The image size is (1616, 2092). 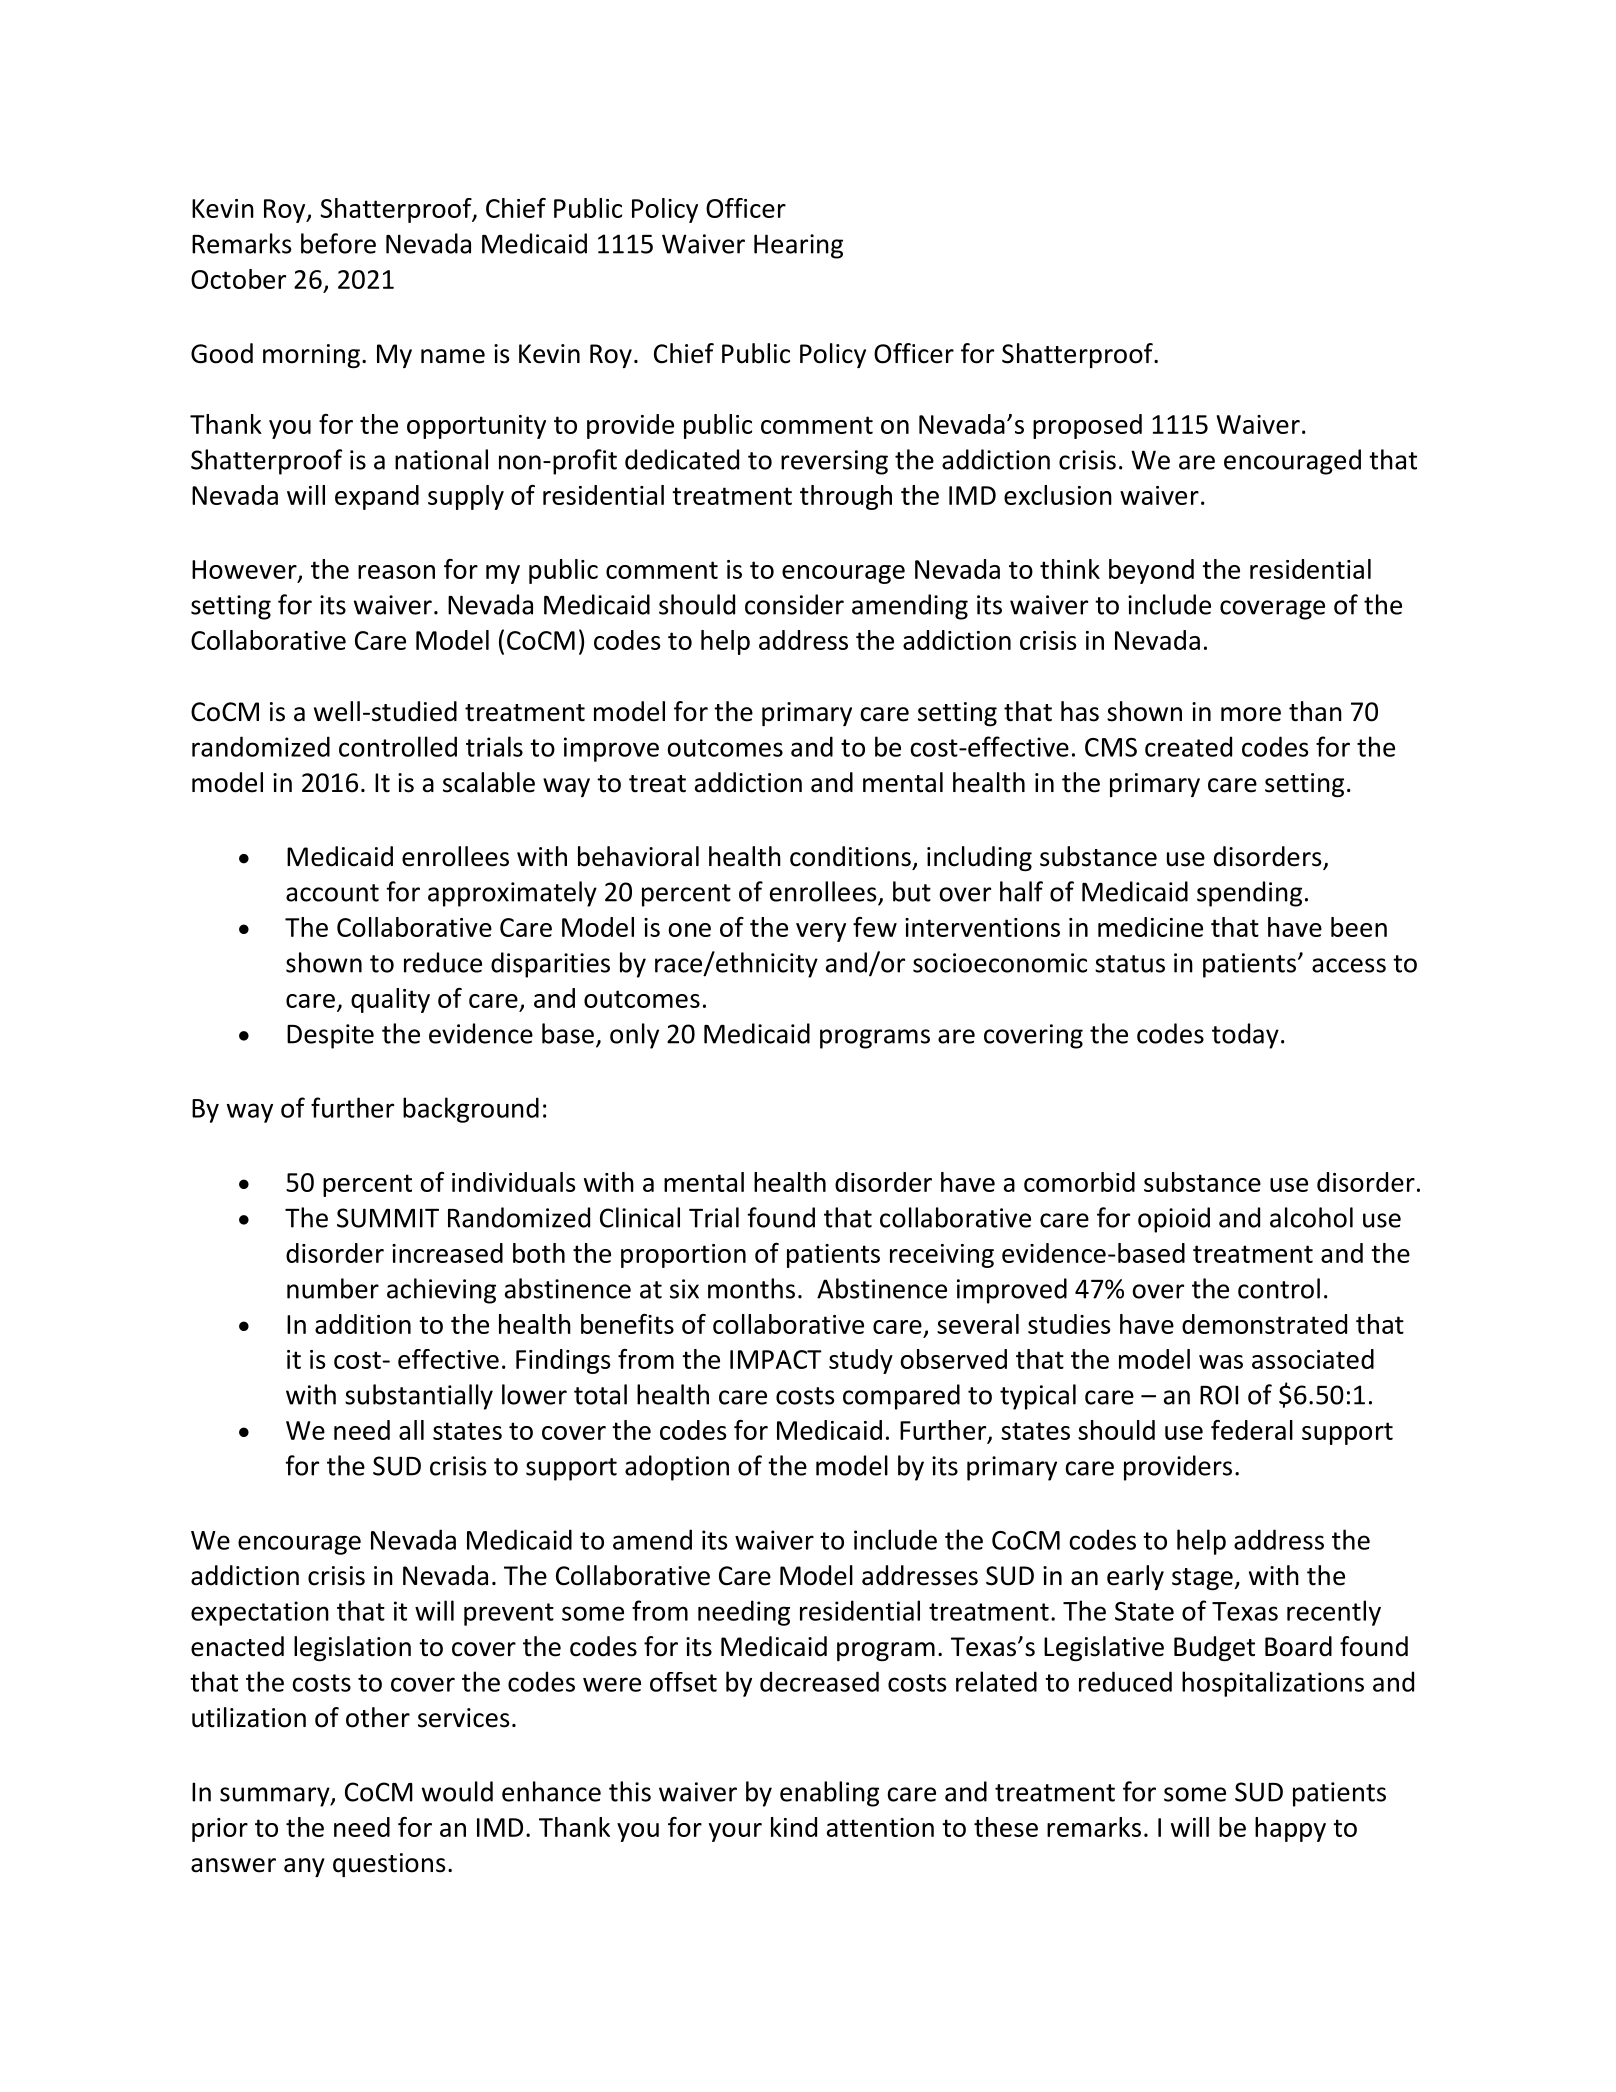 What do you see at coordinates (332, 893) in the screenshot?
I see `account` at bounding box center [332, 893].
